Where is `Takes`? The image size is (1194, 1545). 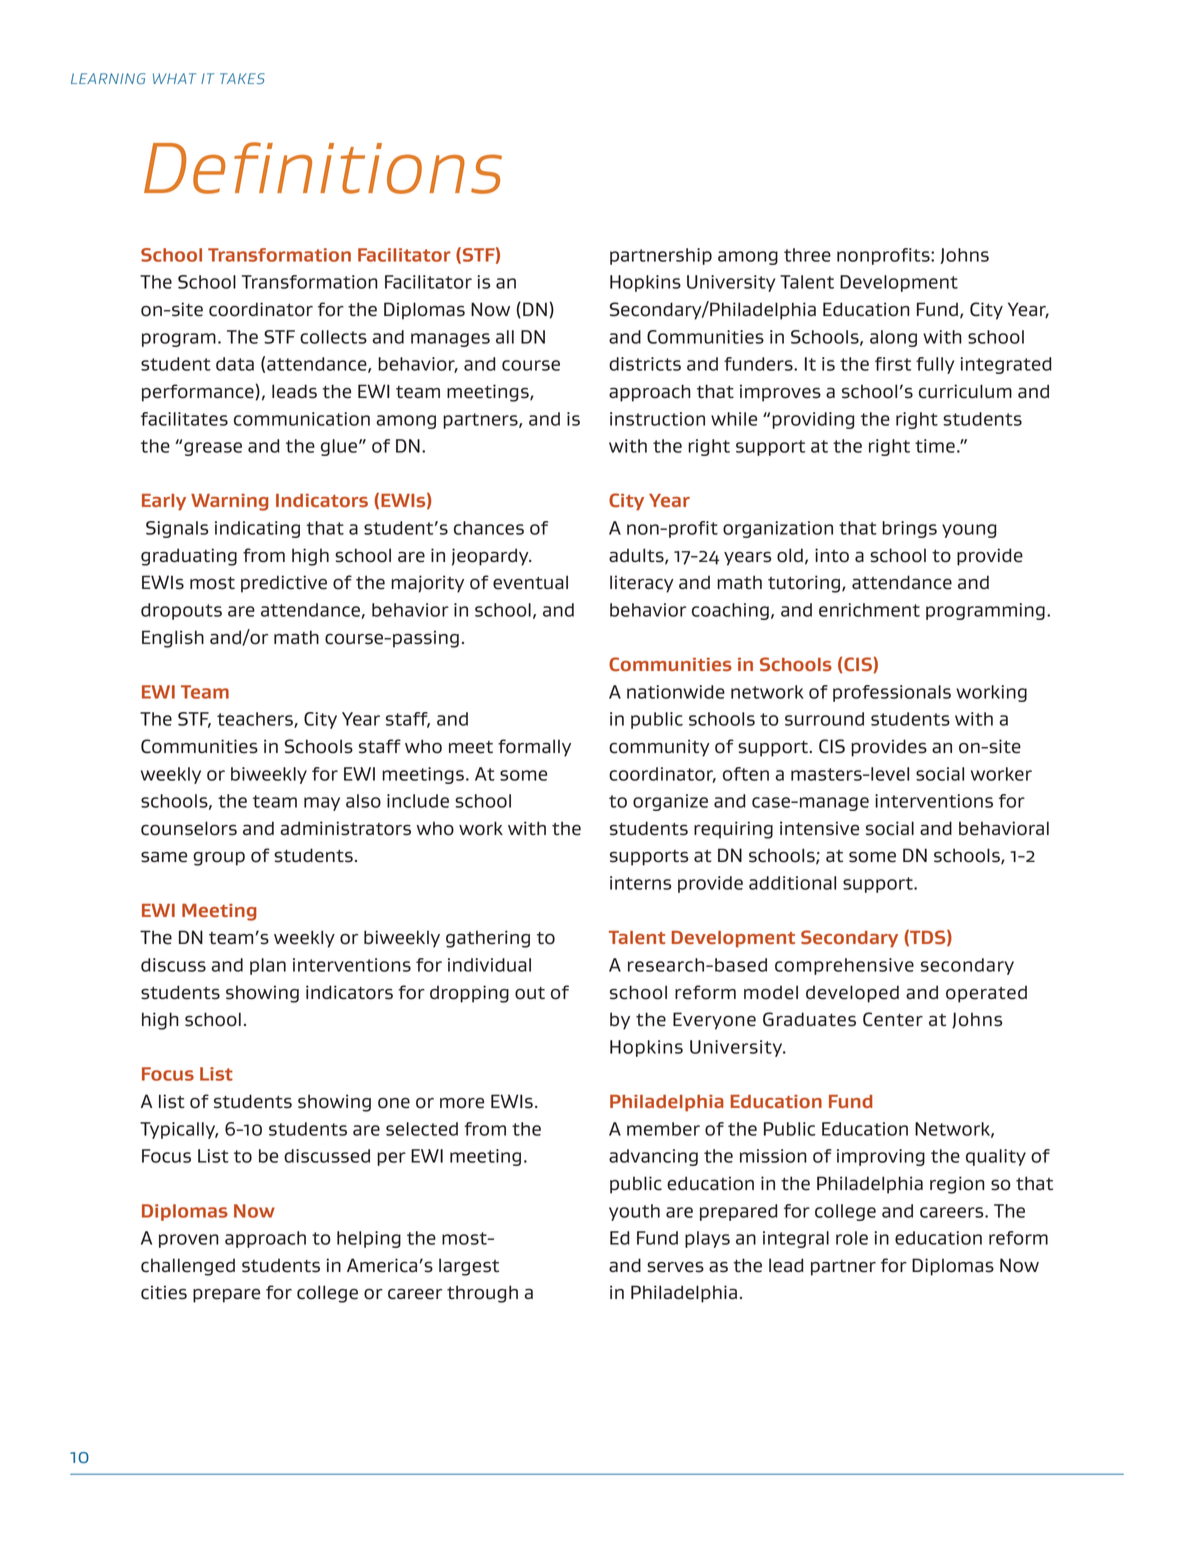 Takes is located at coordinates (242, 78).
